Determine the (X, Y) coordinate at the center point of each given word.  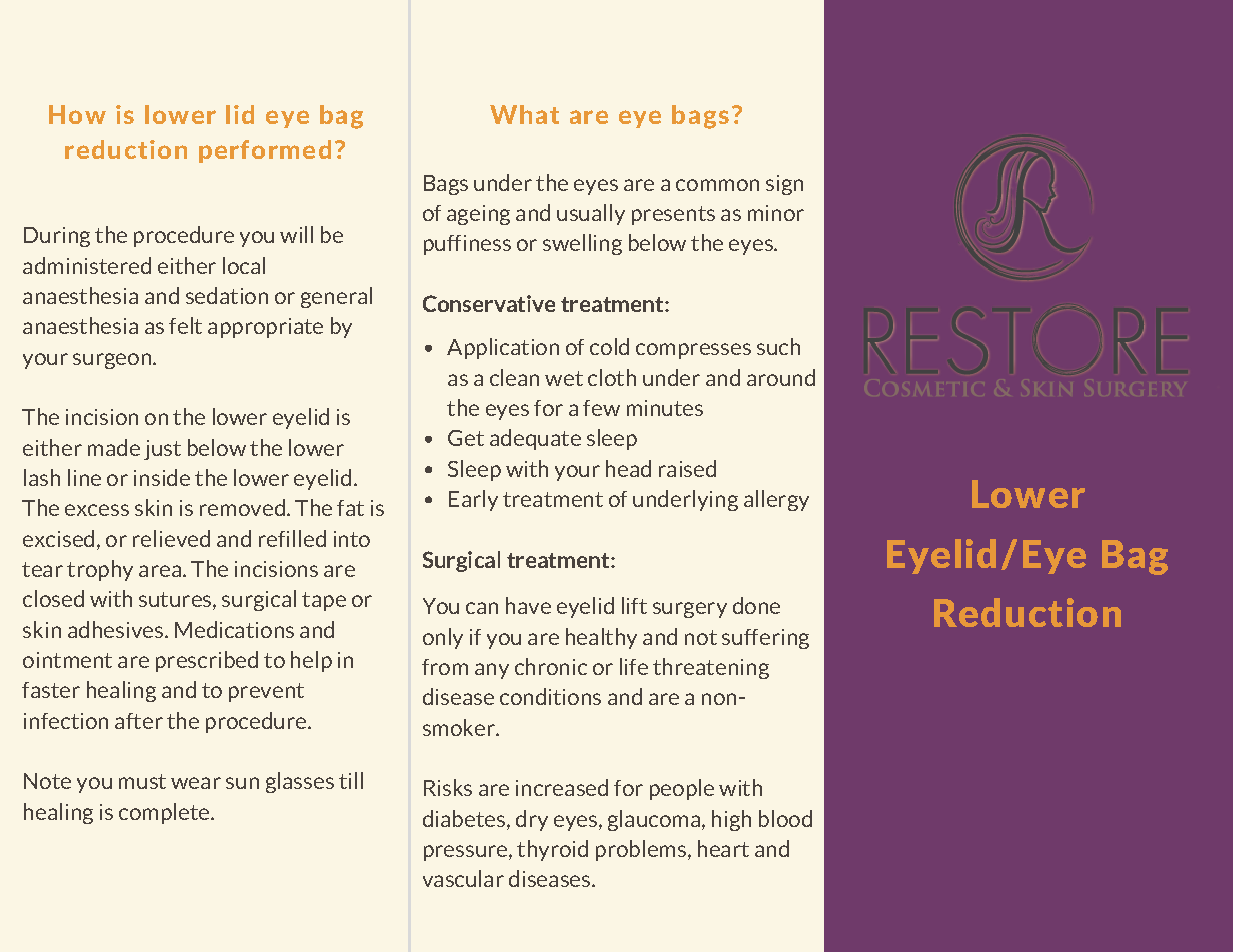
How (77, 114)
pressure (467, 853)
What (524, 114)
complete (165, 813)
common (717, 185)
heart (723, 848)
